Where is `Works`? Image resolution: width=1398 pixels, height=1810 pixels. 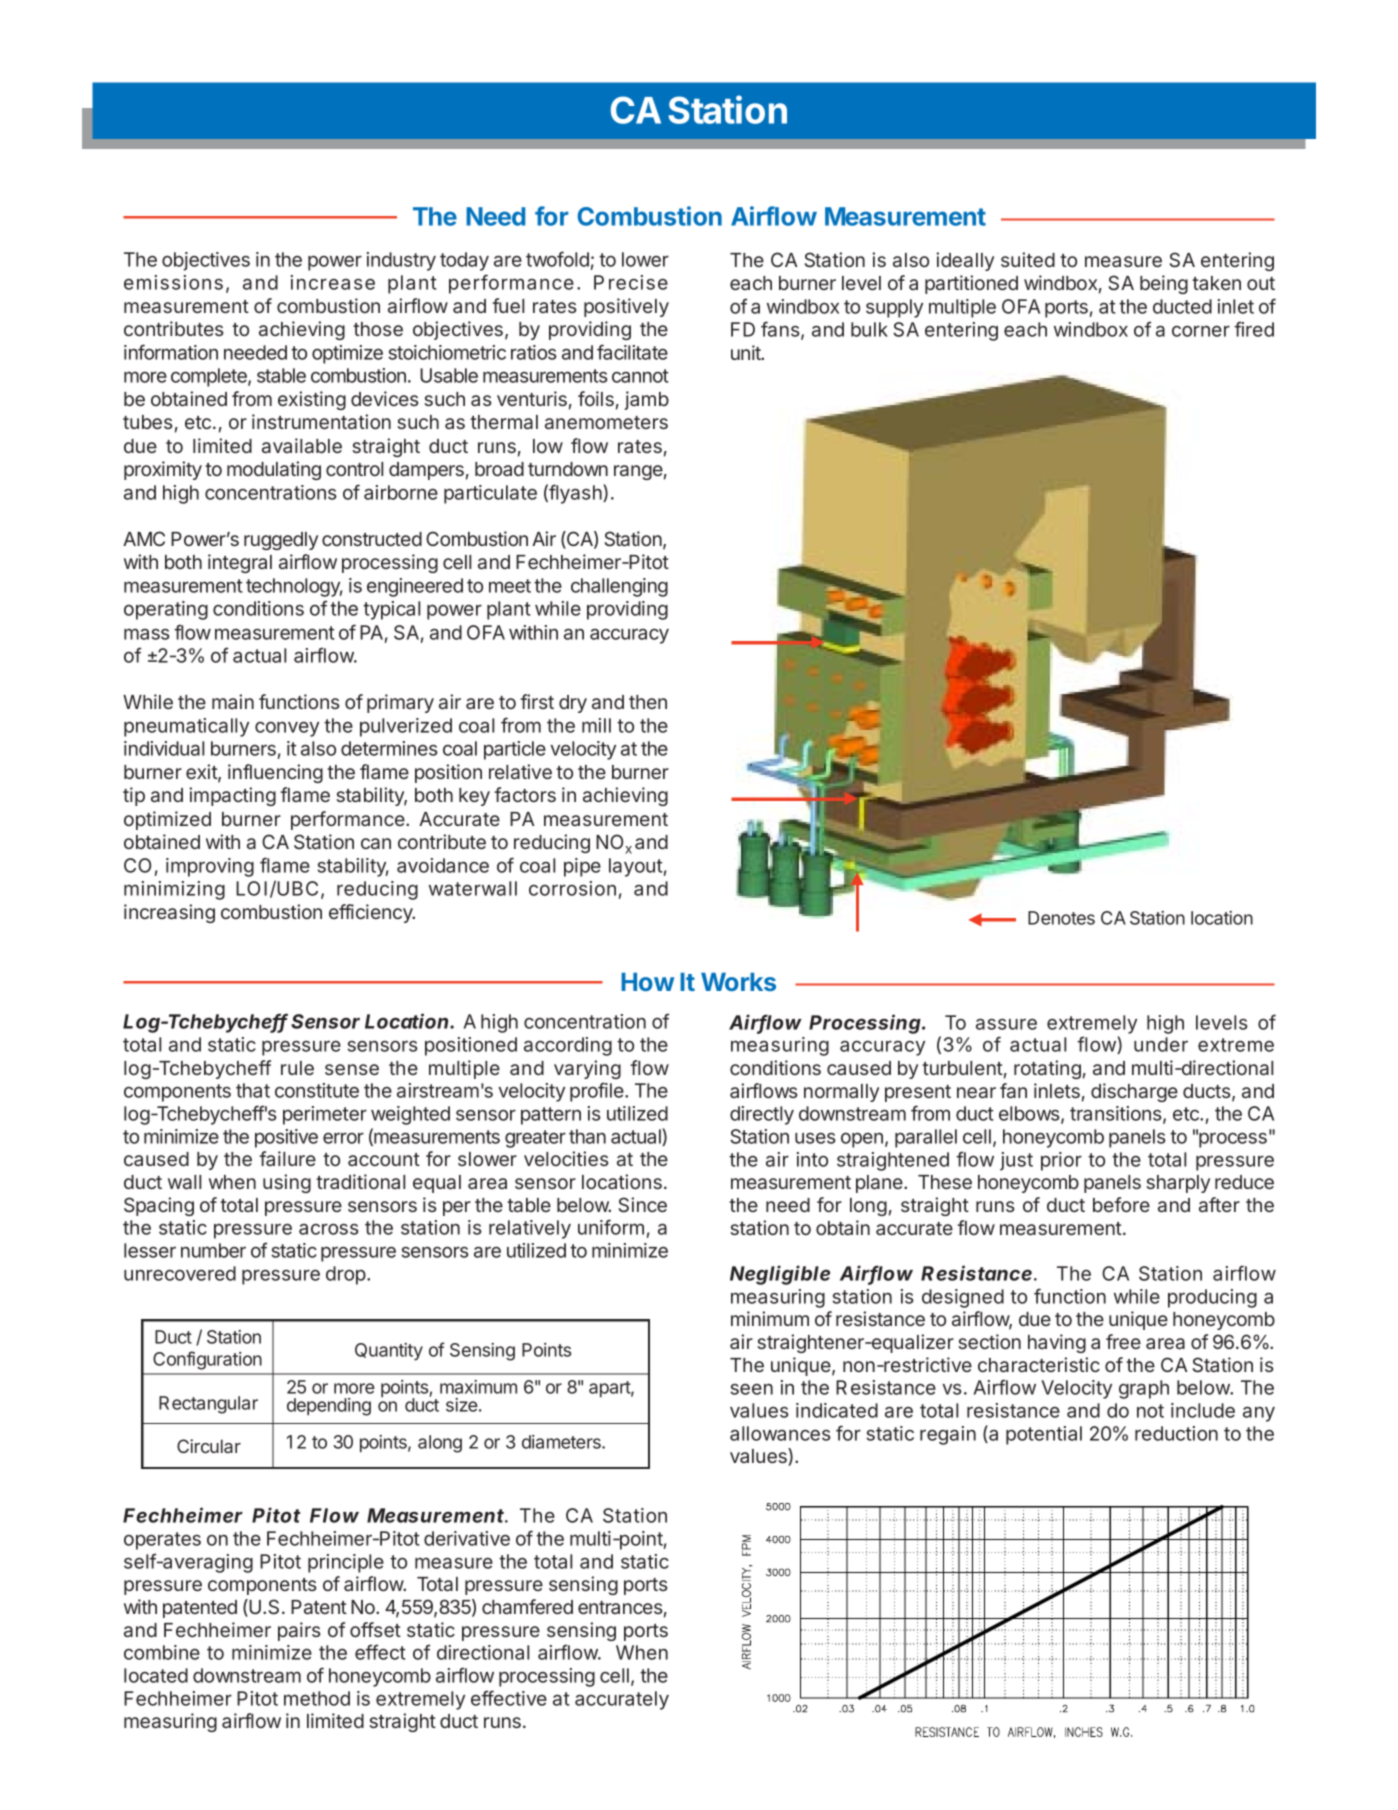
Works is located at coordinates (738, 982).
